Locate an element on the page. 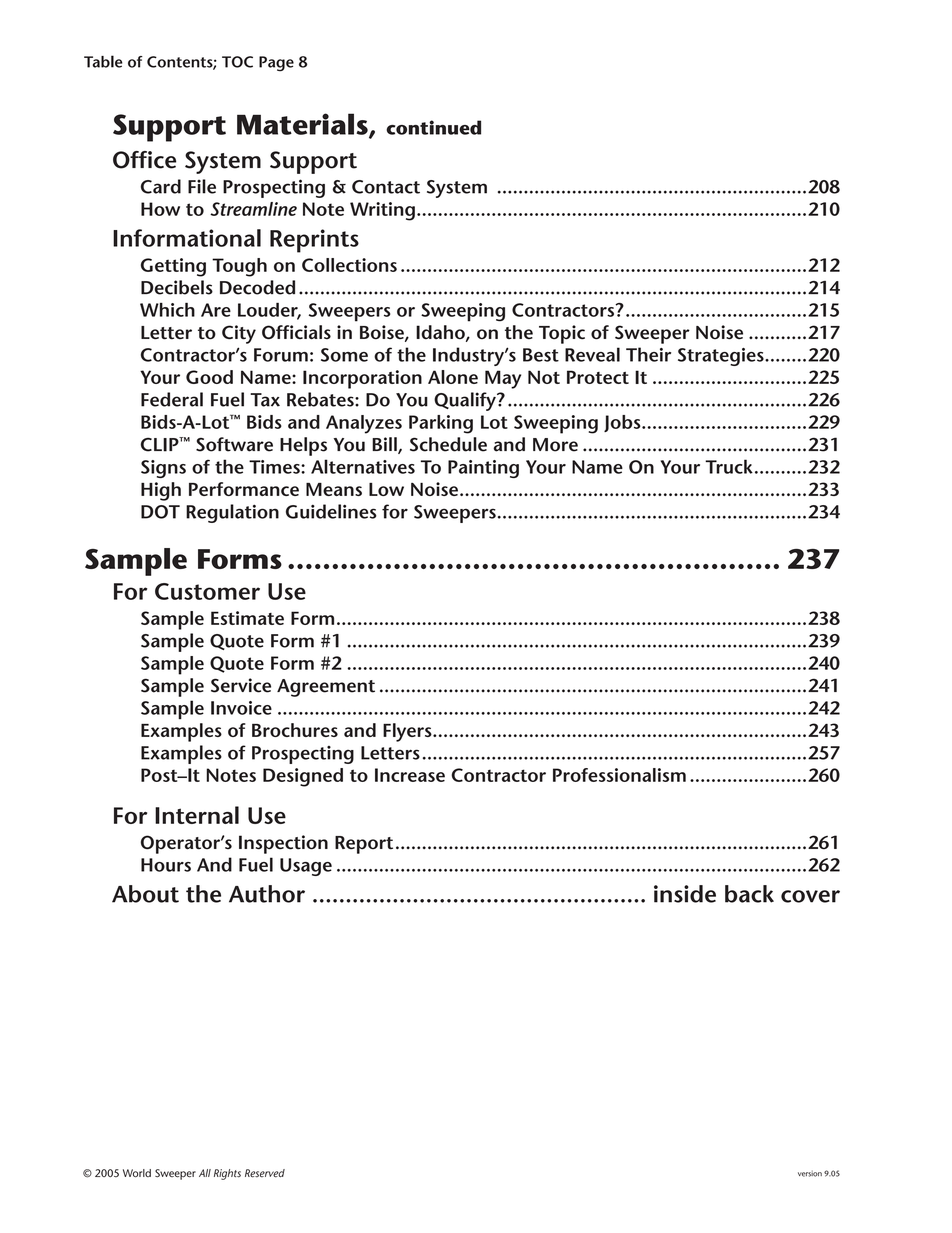 This page has width=952, height=1233. Strategies is located at coordinates (721, 357).
